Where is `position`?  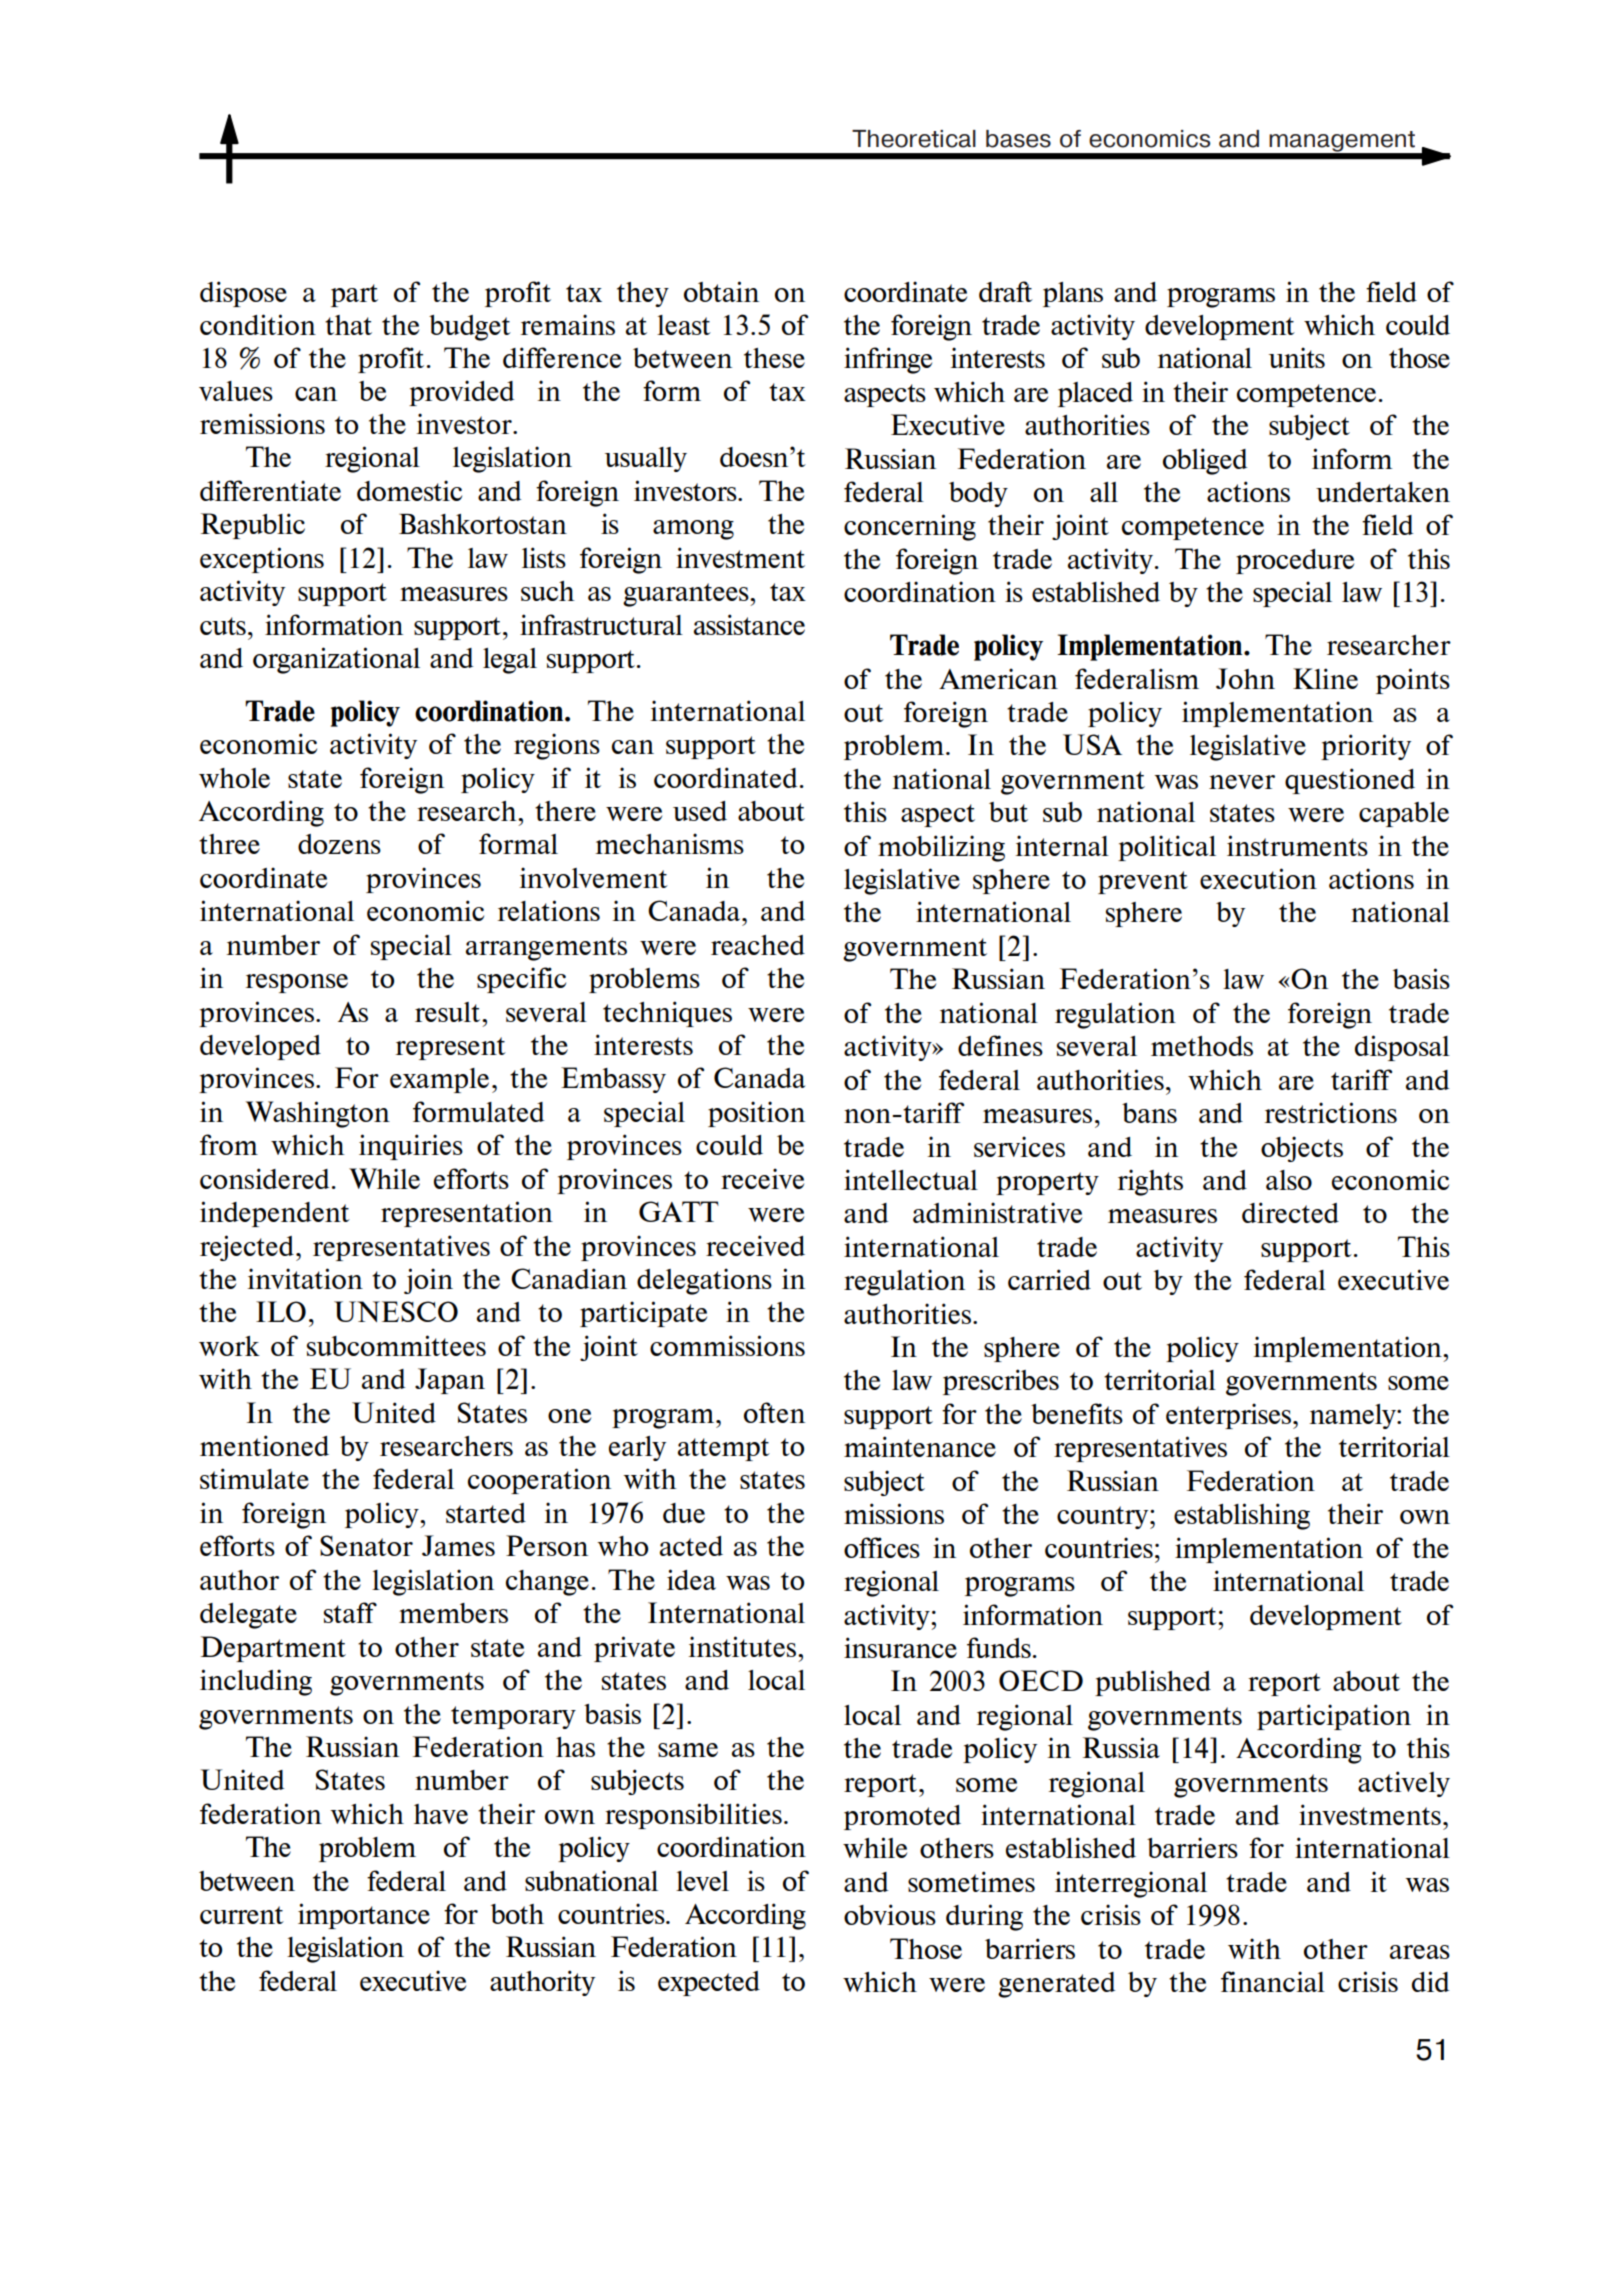
position is located at coordinates (756, 1114).
